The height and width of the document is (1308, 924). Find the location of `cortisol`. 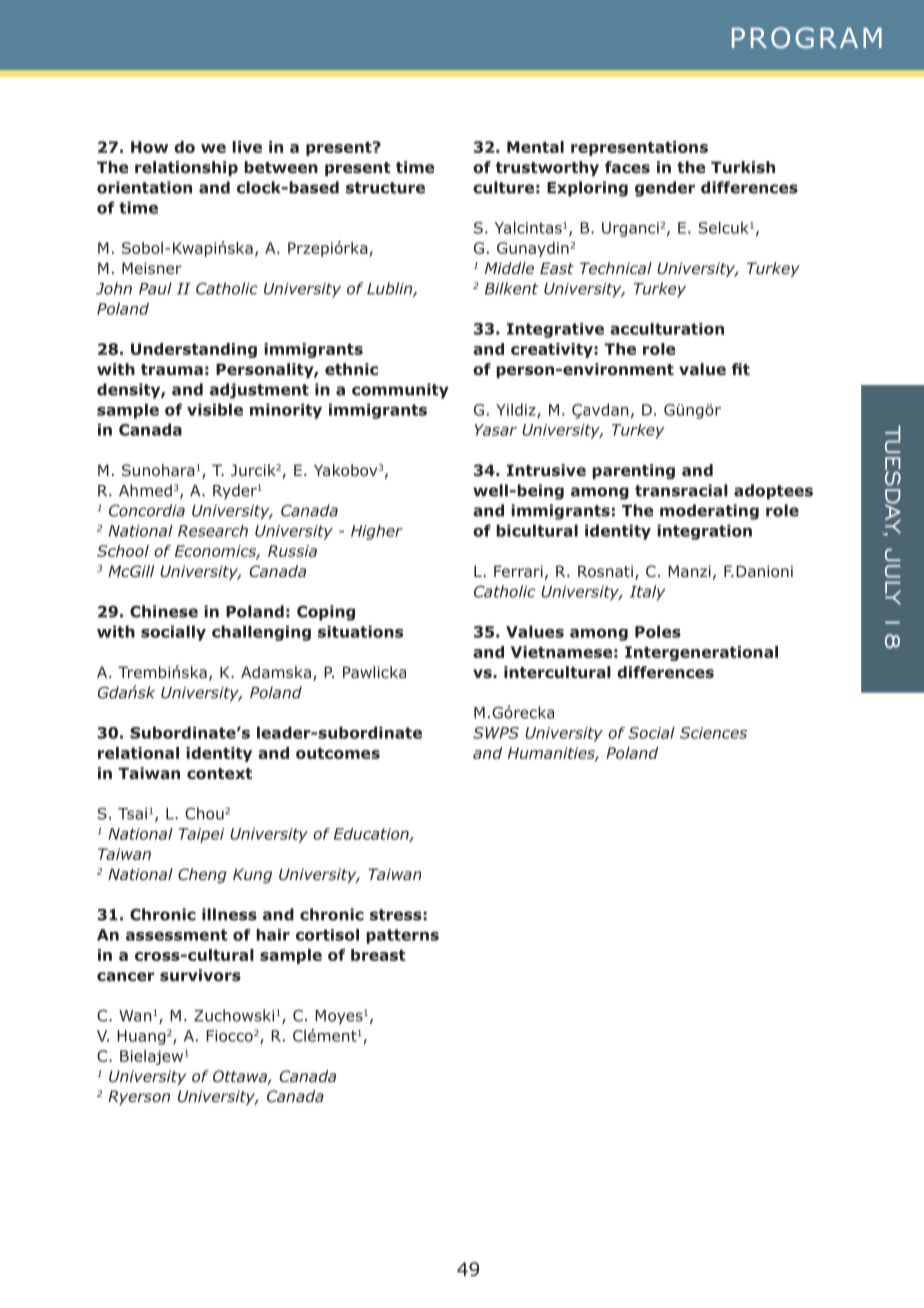

cortisol is located at coordinates (327, 935).
